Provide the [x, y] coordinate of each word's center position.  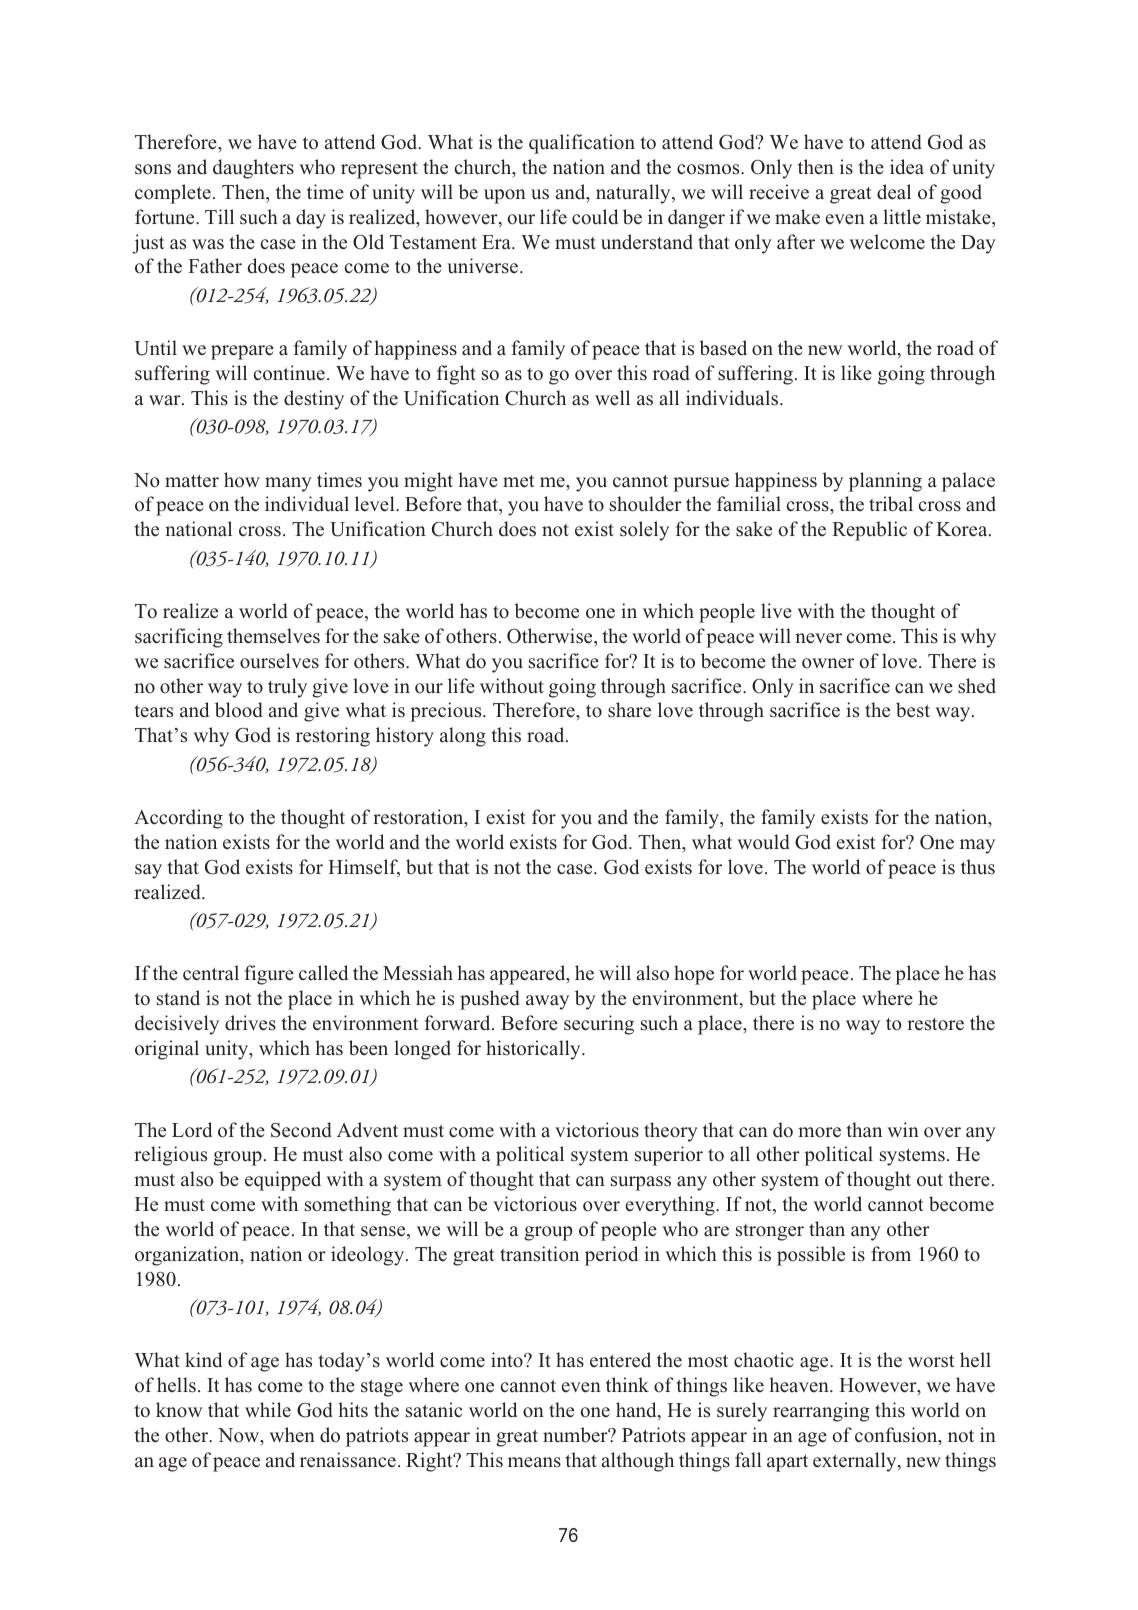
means [534, 1462]
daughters [253, 169]
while [268, 1410]
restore [935, 1024]
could [595, 217]
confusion [897, 1436]
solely [644, 531]
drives [250, 1023]
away [547, 1002]
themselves [273, 636]
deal [894, 192]
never [818, 638]
